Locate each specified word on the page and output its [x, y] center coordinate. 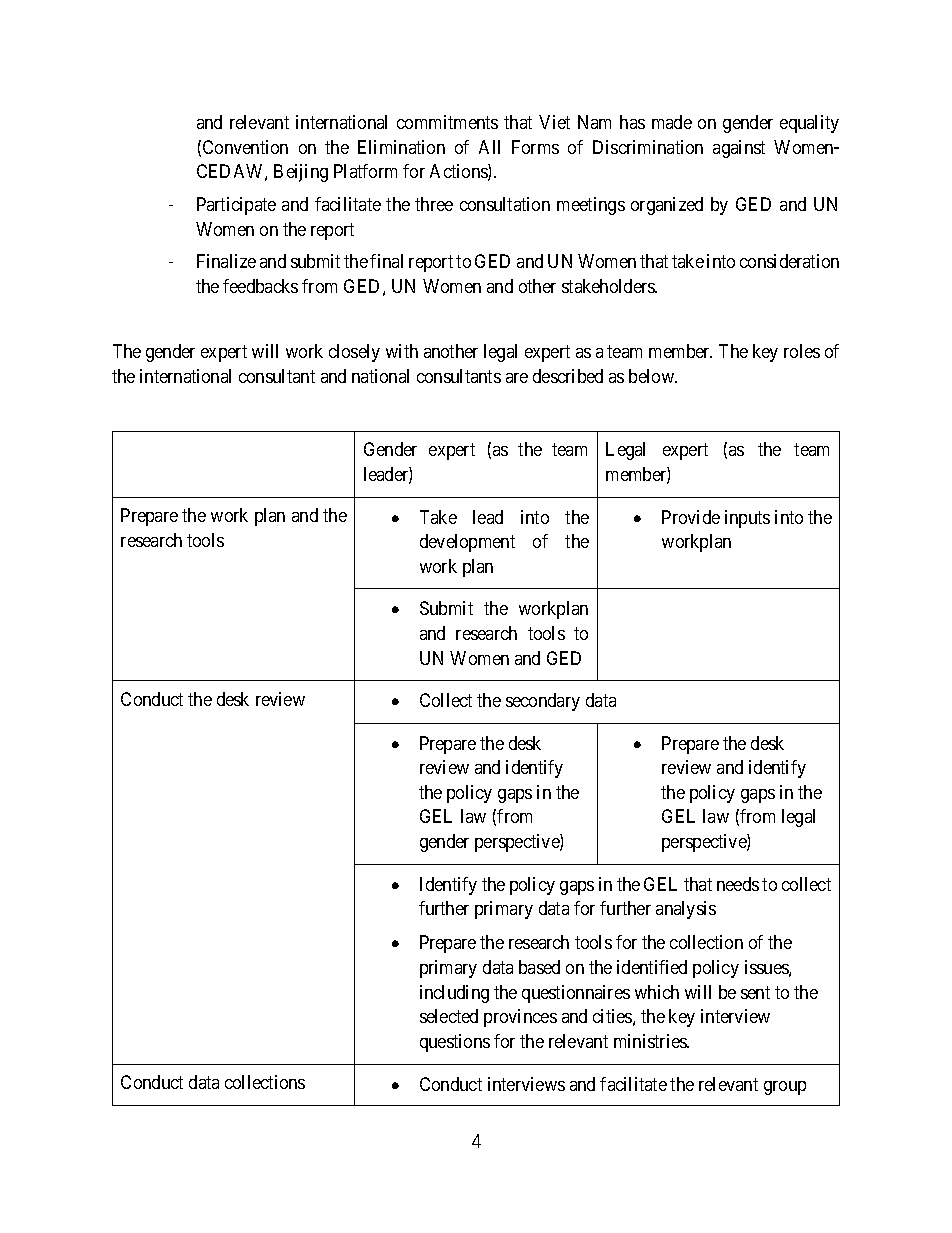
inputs [747, 519]
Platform [365, 171]
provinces [520, 1018]
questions [455, 1043]
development [467, 543]
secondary [543, 702]
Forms [535, 147]
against [739, 149]
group [785, 1088]
